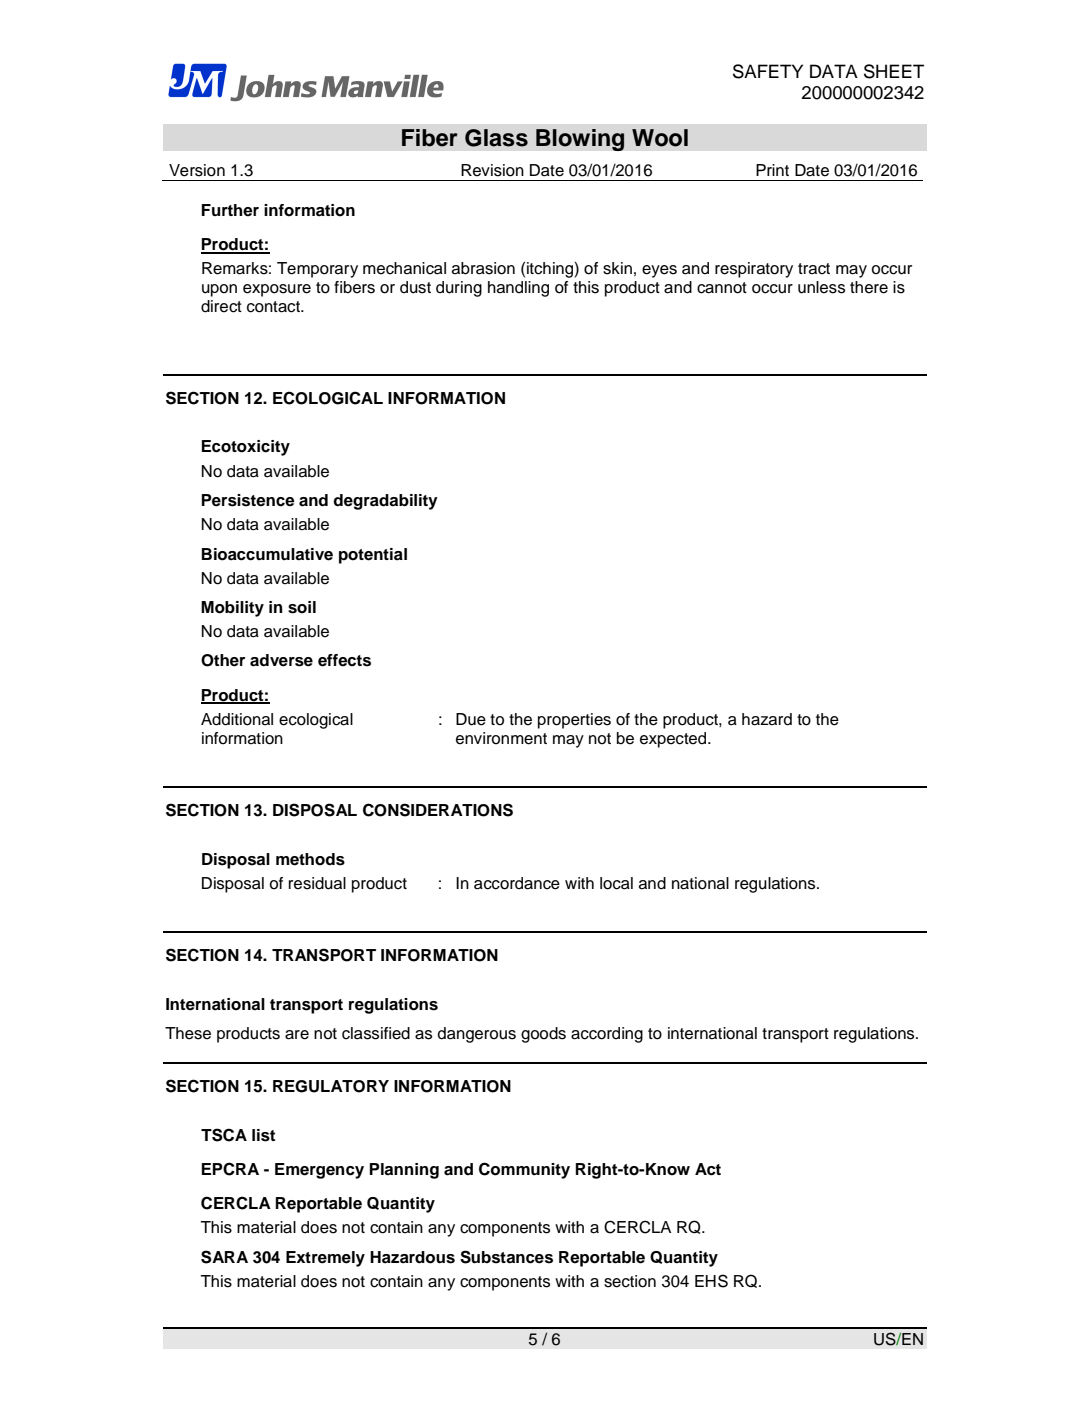  What do you see at coordinates (616, 883) in the document?
I see `local` at bounding box center [616, 883].
